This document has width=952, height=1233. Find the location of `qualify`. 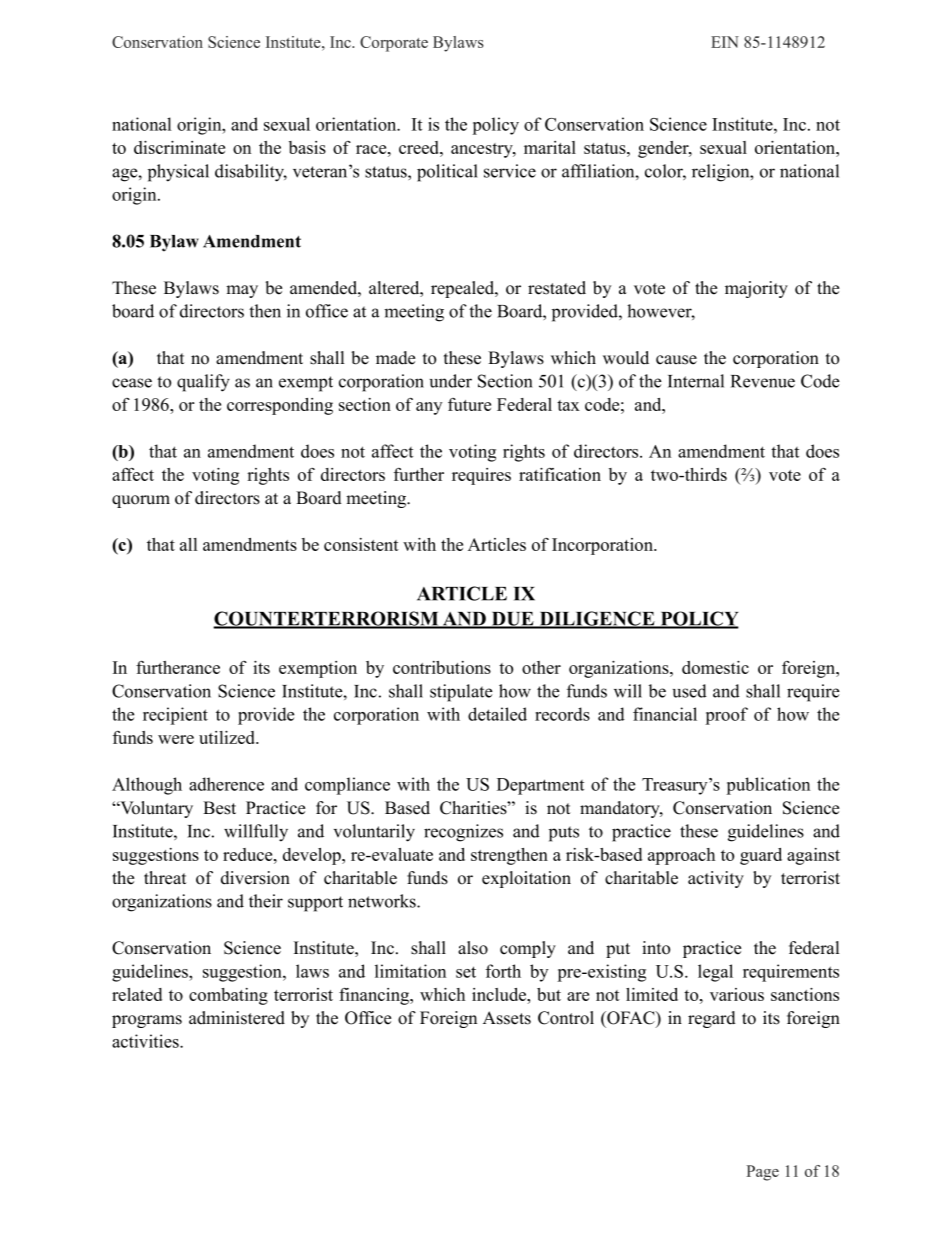

qualify is located at coordinates (203, 383).
